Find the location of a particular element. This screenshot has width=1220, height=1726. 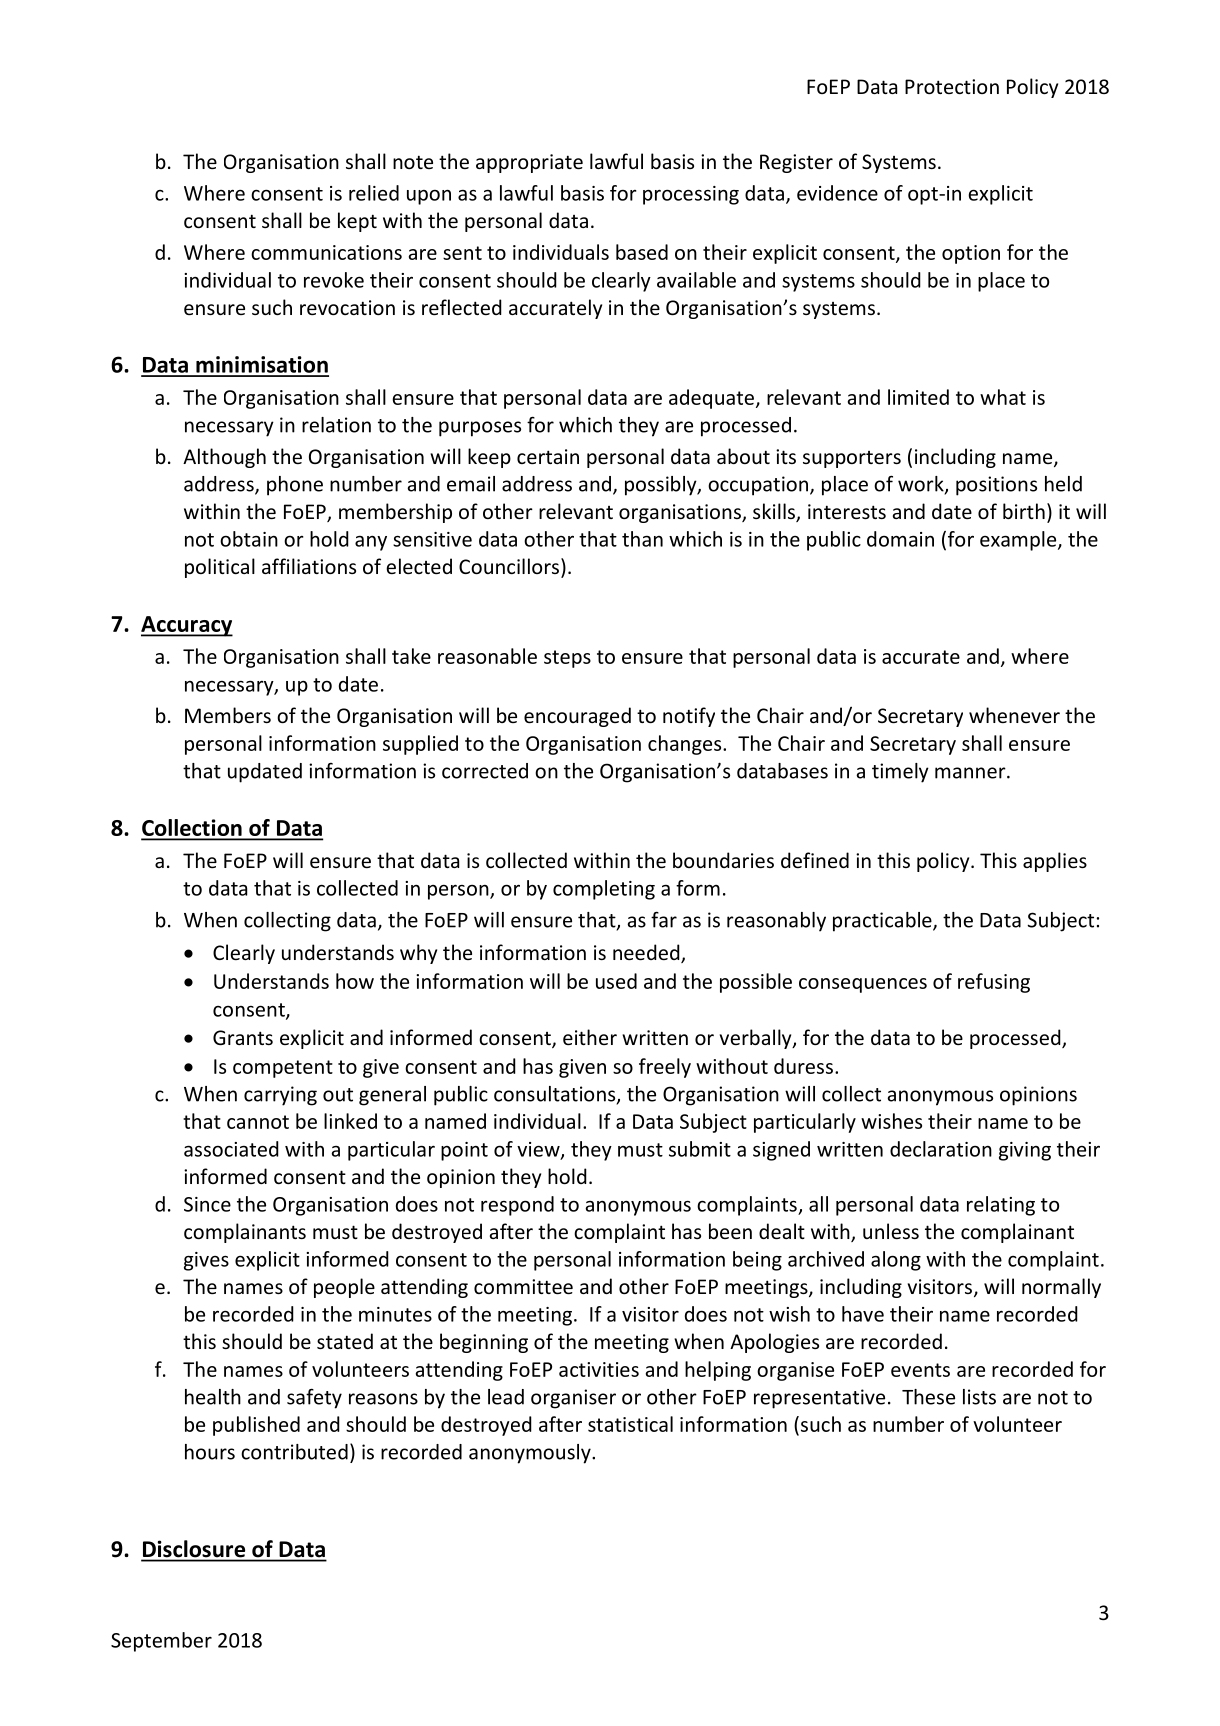

work is located at coordinates (922, 485).
